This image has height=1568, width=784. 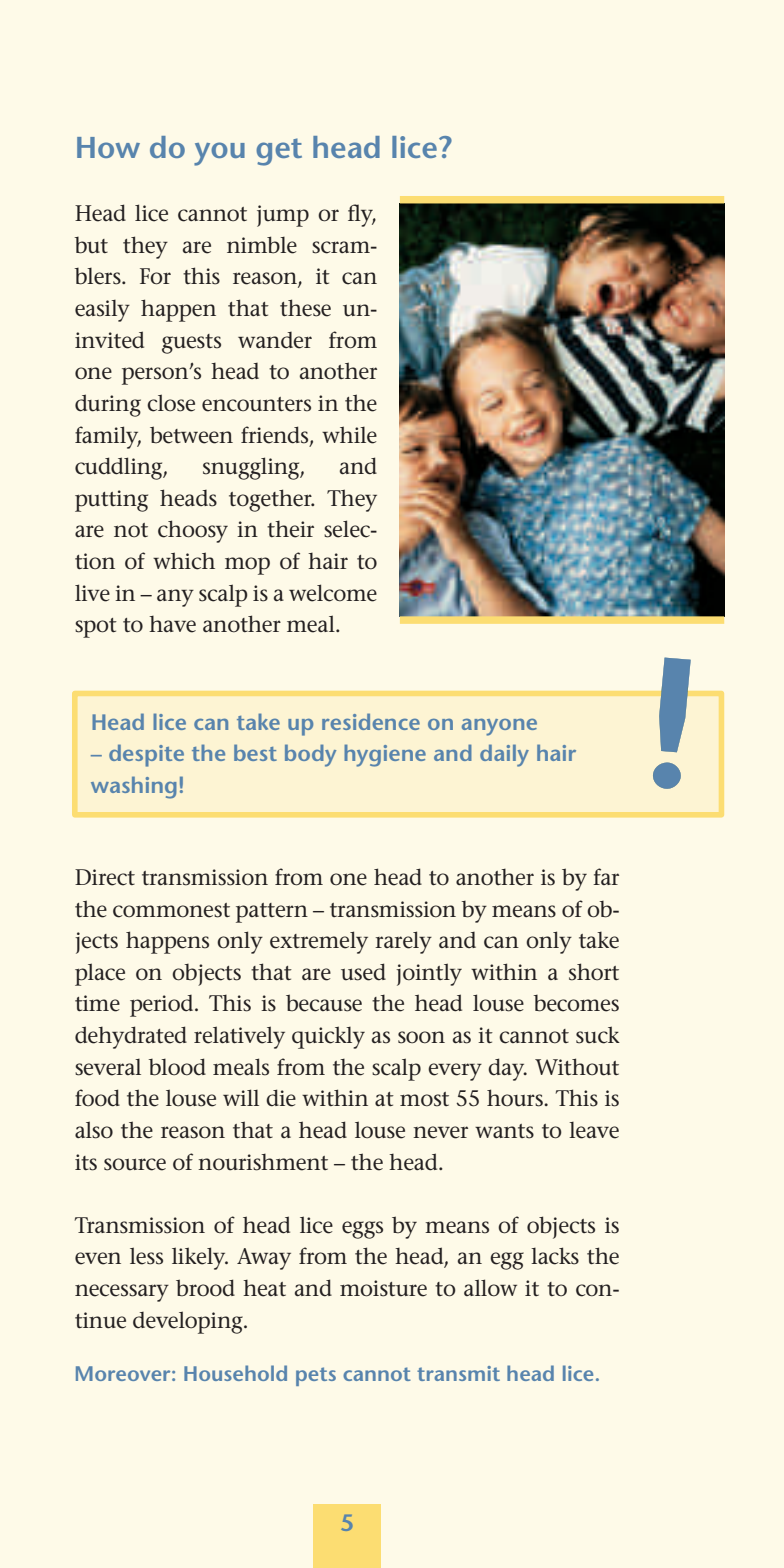 What do you see at coordinates (122, 1293) in the image?
I see `necessary` at bounding box center [122, 1293].
